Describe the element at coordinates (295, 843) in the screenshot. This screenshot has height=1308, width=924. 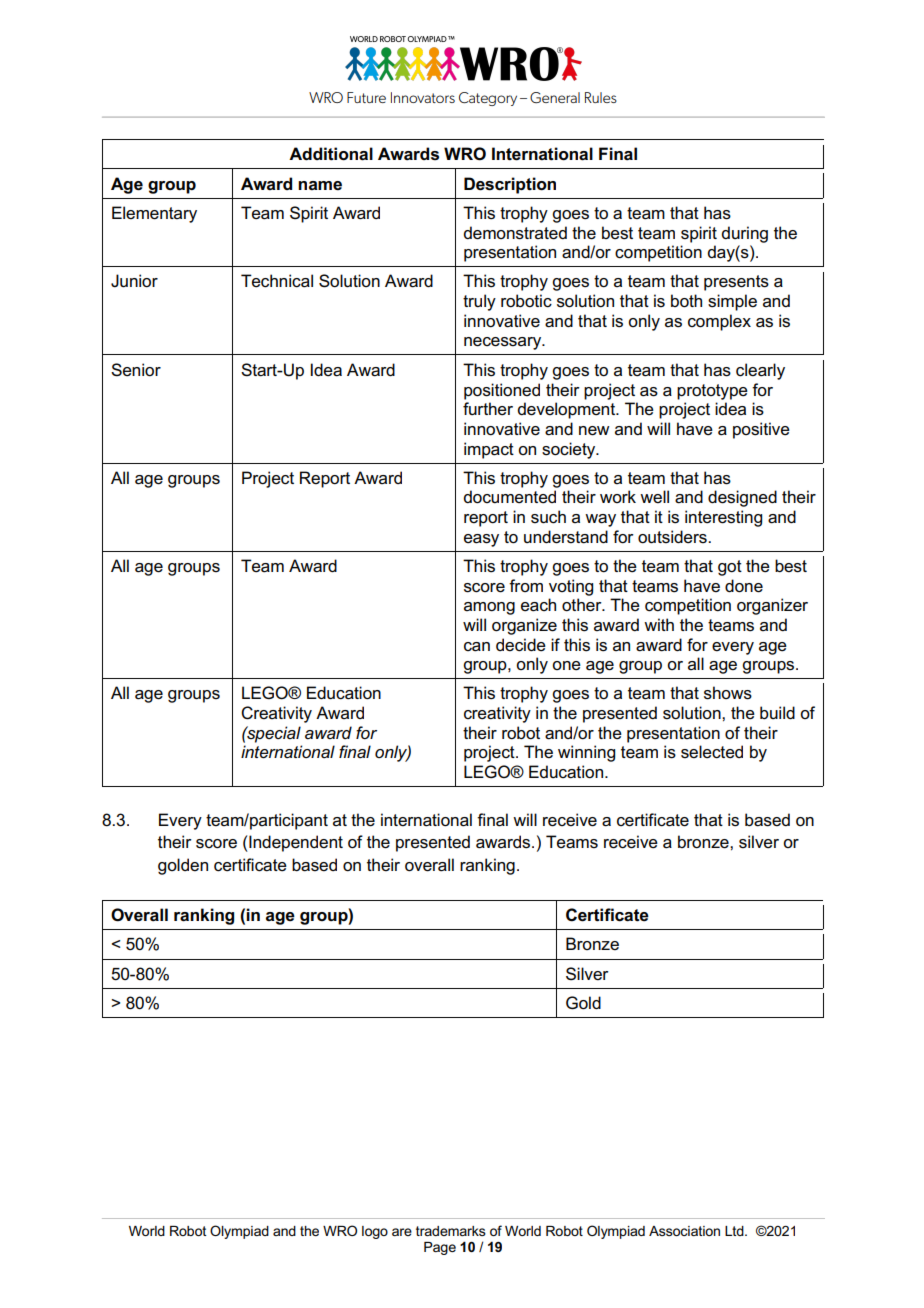
I see `Independent` at that location.
